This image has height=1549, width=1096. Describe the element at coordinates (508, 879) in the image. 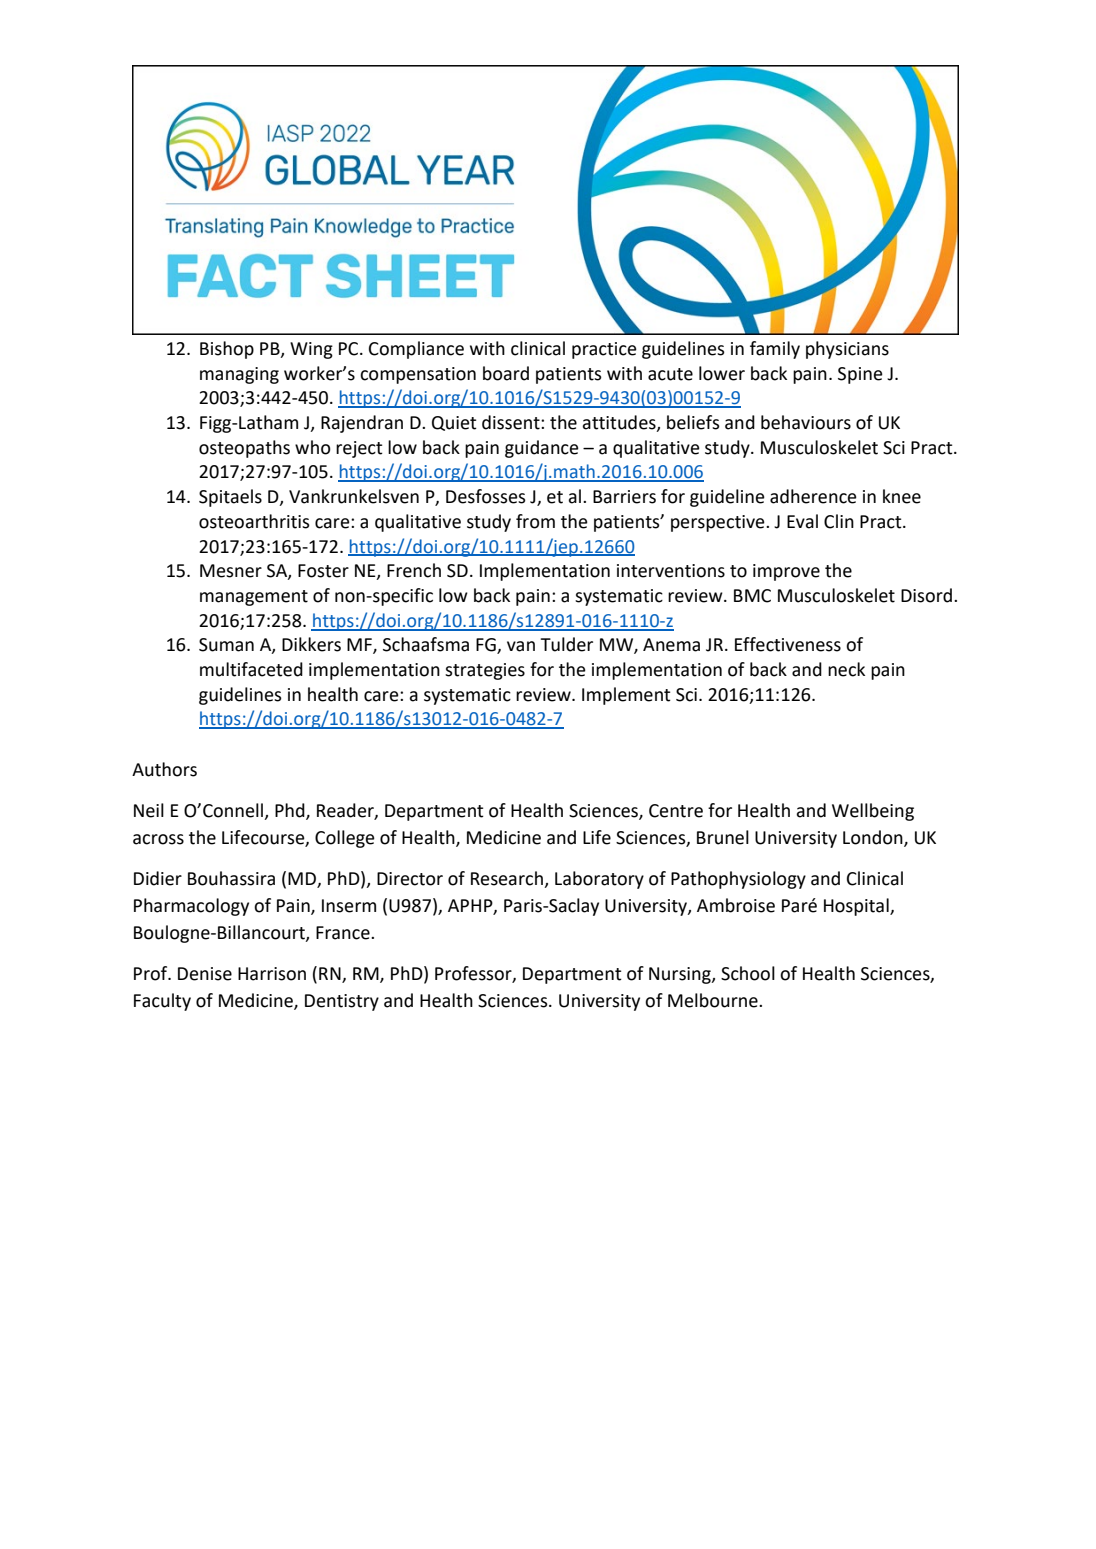

I see `Research` at that location.
